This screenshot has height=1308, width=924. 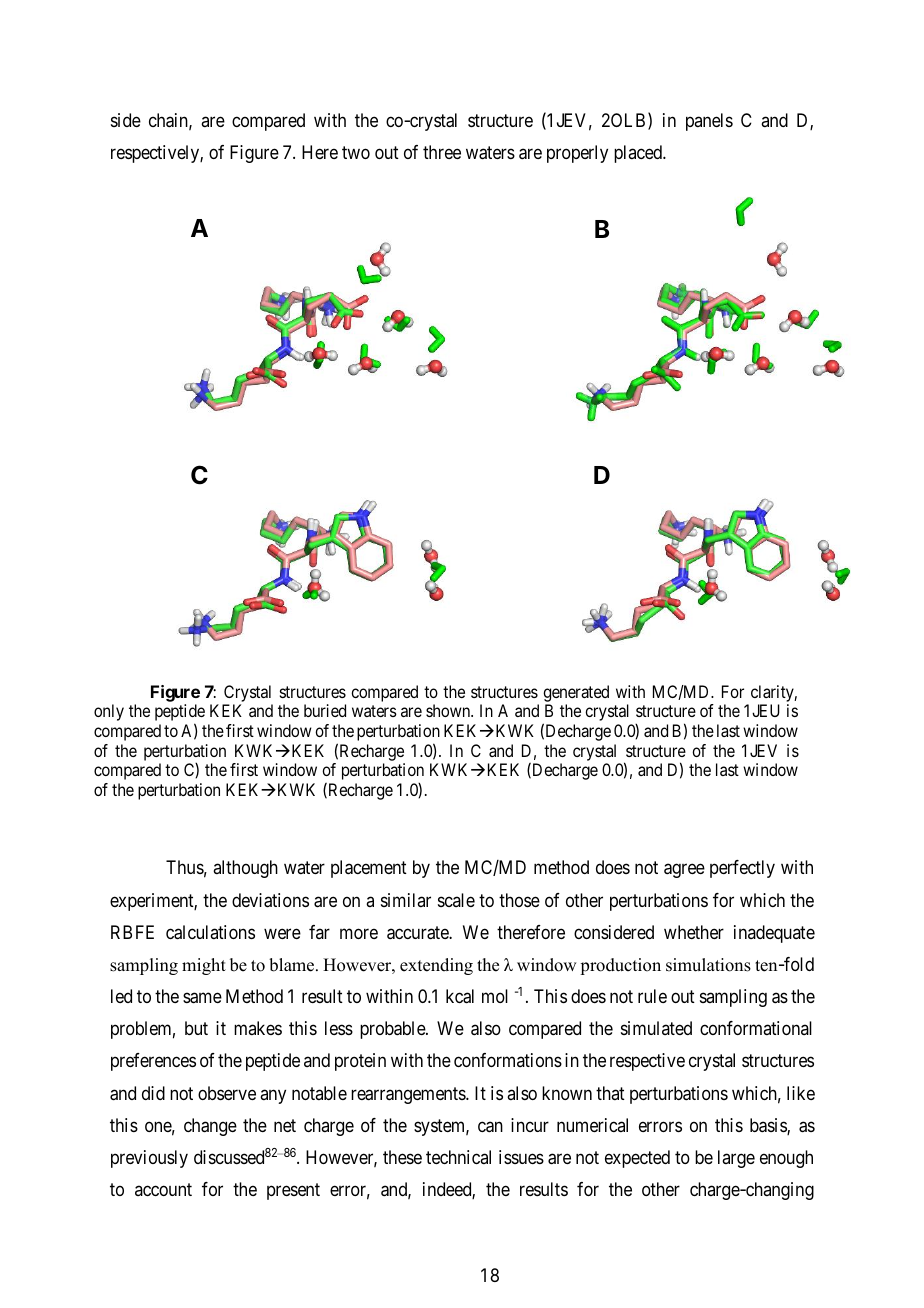 I want to click on shown, so click(x=449, y=710).
